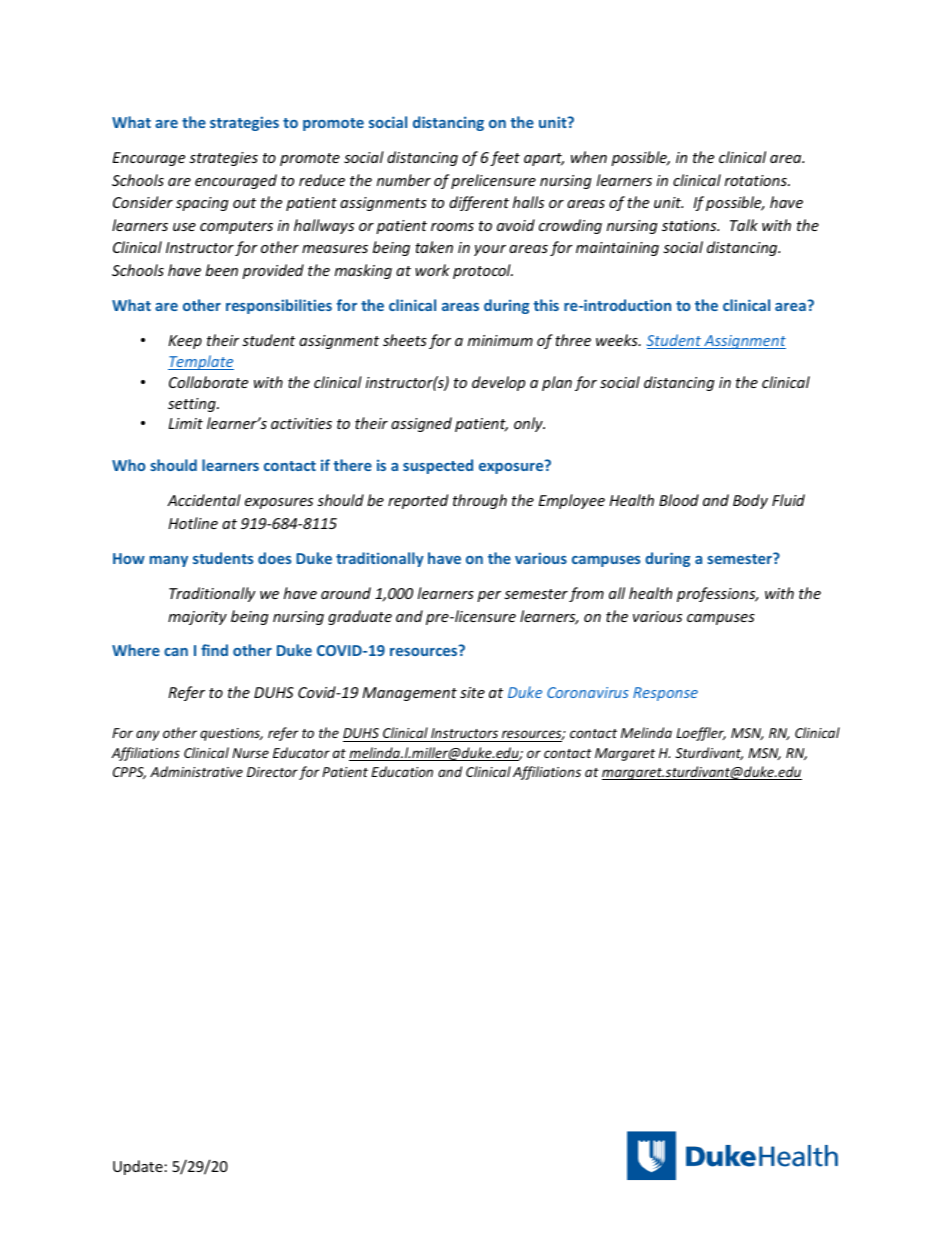 This page has width=952, height=1233. I want to click on Response, so click(665, 694).
